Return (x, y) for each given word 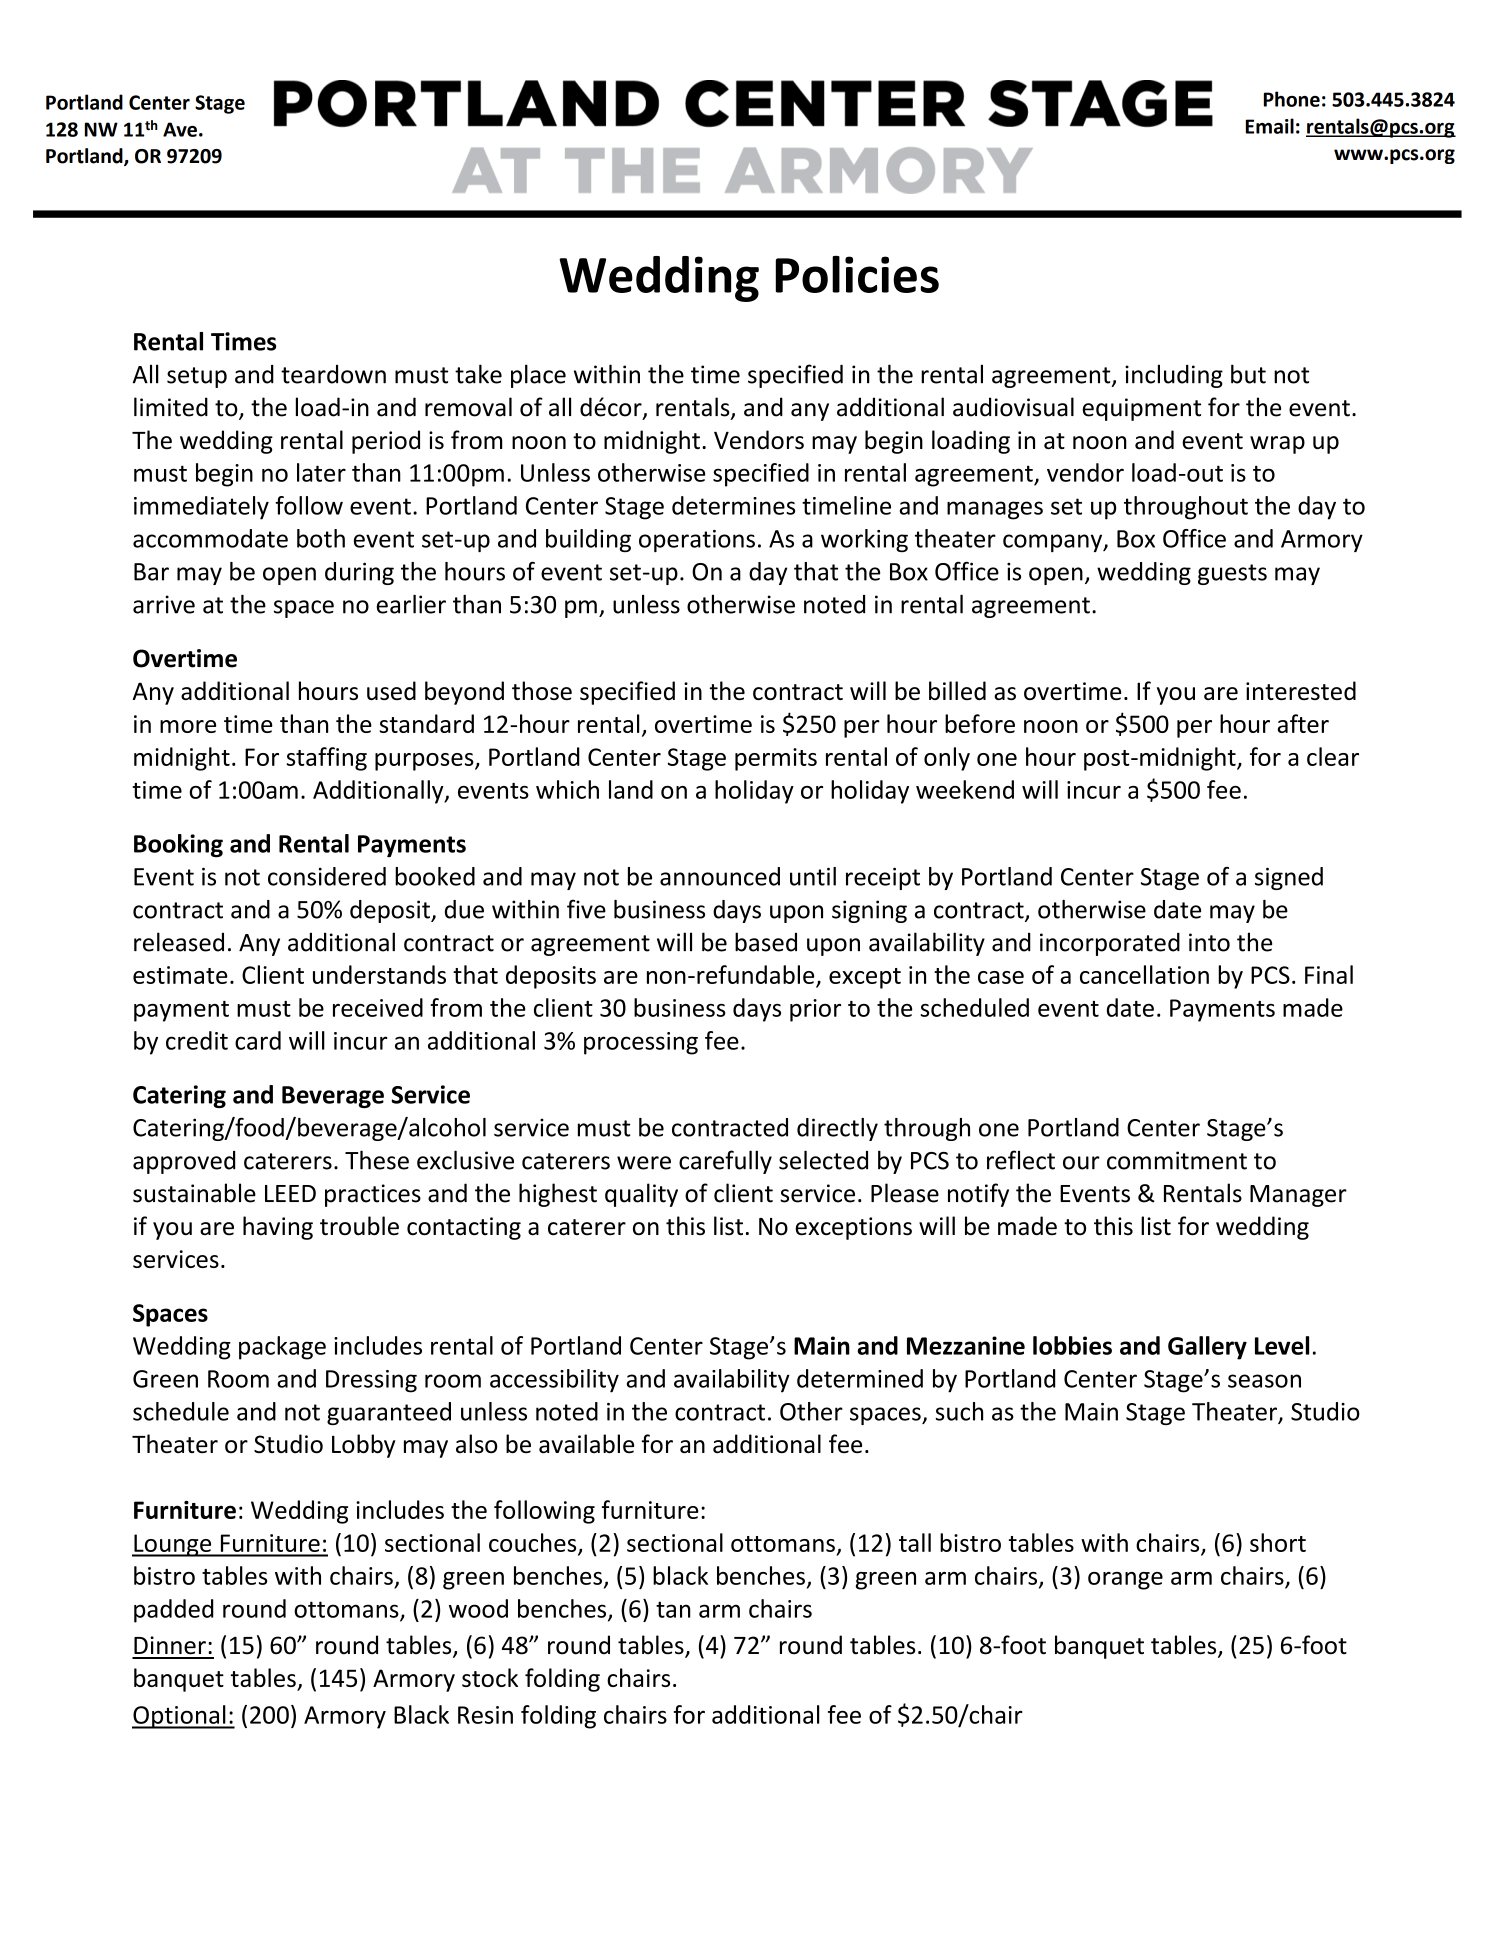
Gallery (1207, 1348)
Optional (180, 1717)
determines (733, 505)
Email (1270, 126)
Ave (180, 129)
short (1278, 1542)
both (321, 538)
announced (720, 876)
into (1209, 942)
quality (641, 1195)
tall (915, 1542)
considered (327, 876)
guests (1232, 574)
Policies (857, 274)
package (282, 1348)
